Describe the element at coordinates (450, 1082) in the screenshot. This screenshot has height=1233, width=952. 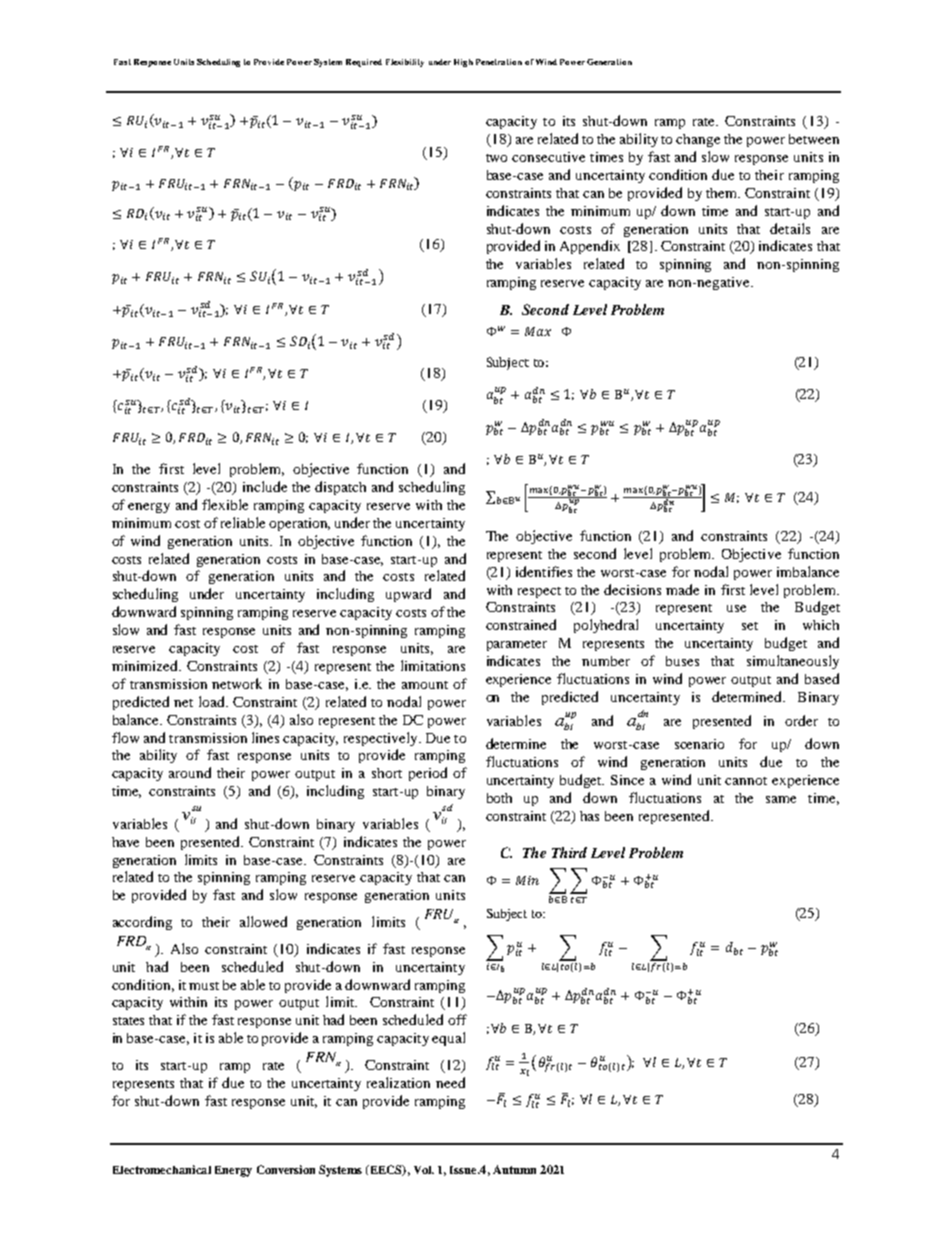
I see `need` at that location.
